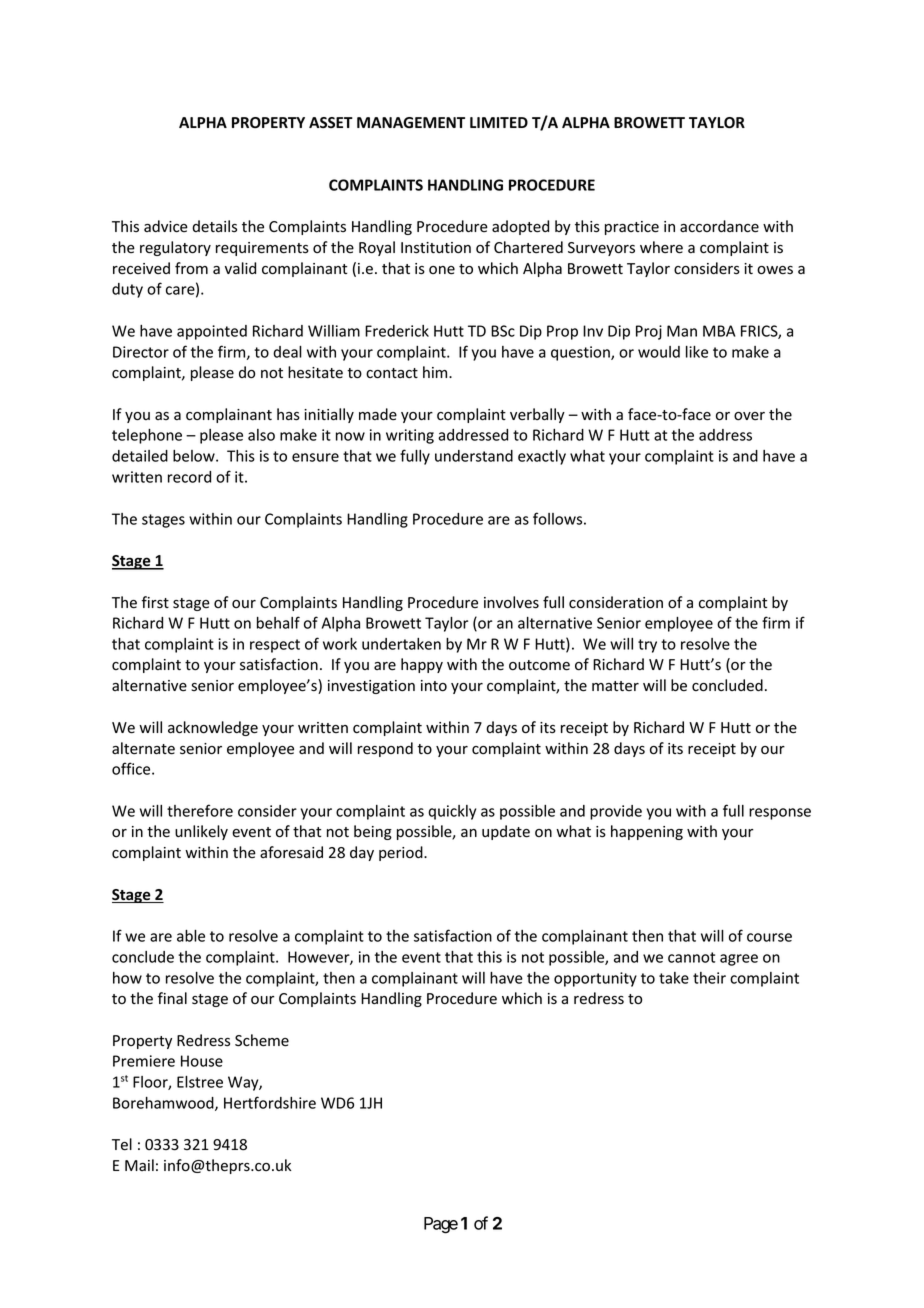 The image size is (924, 1308). I want to click on record, so click(189, 477).
